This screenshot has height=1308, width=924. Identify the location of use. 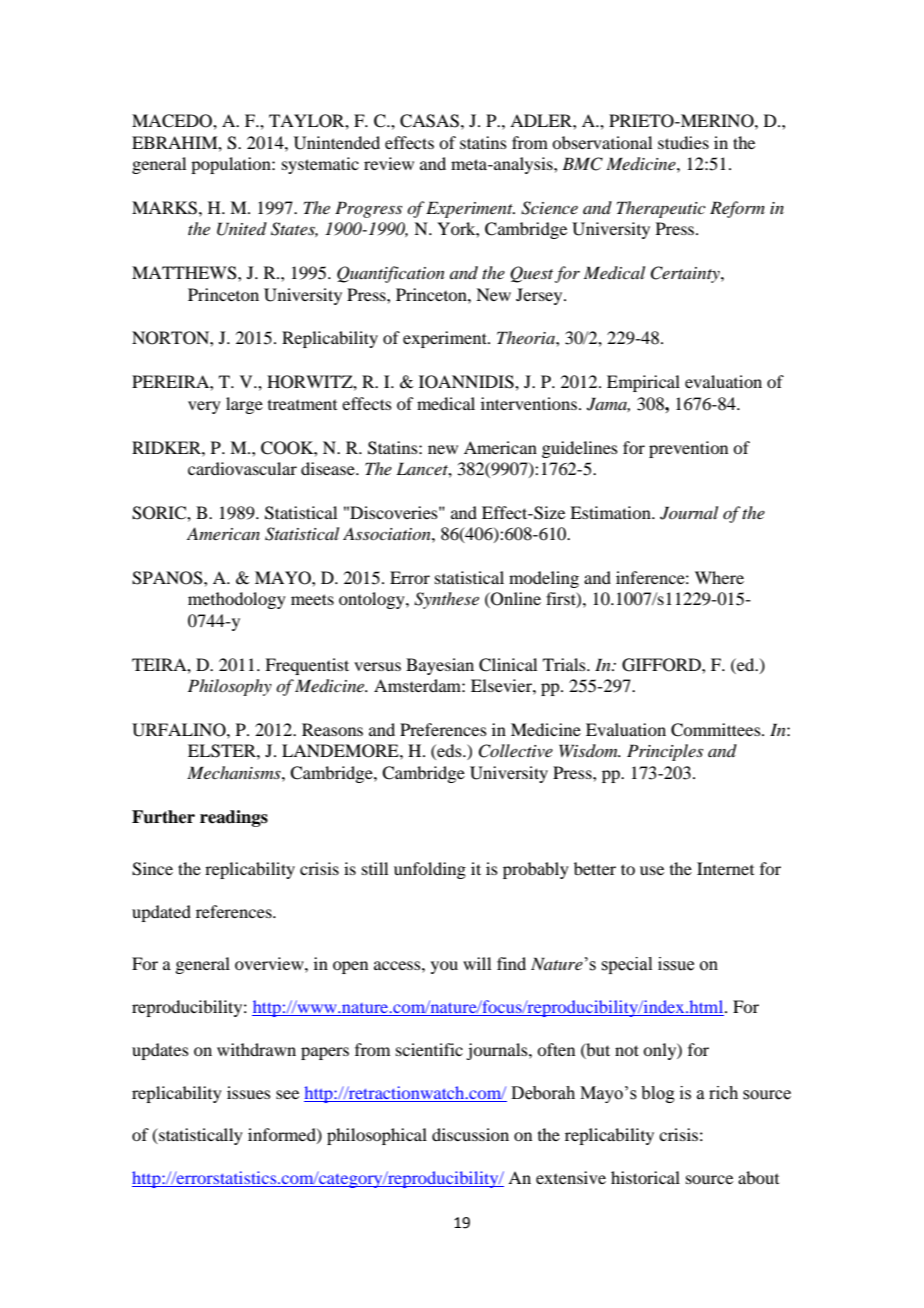
(652, 870).
